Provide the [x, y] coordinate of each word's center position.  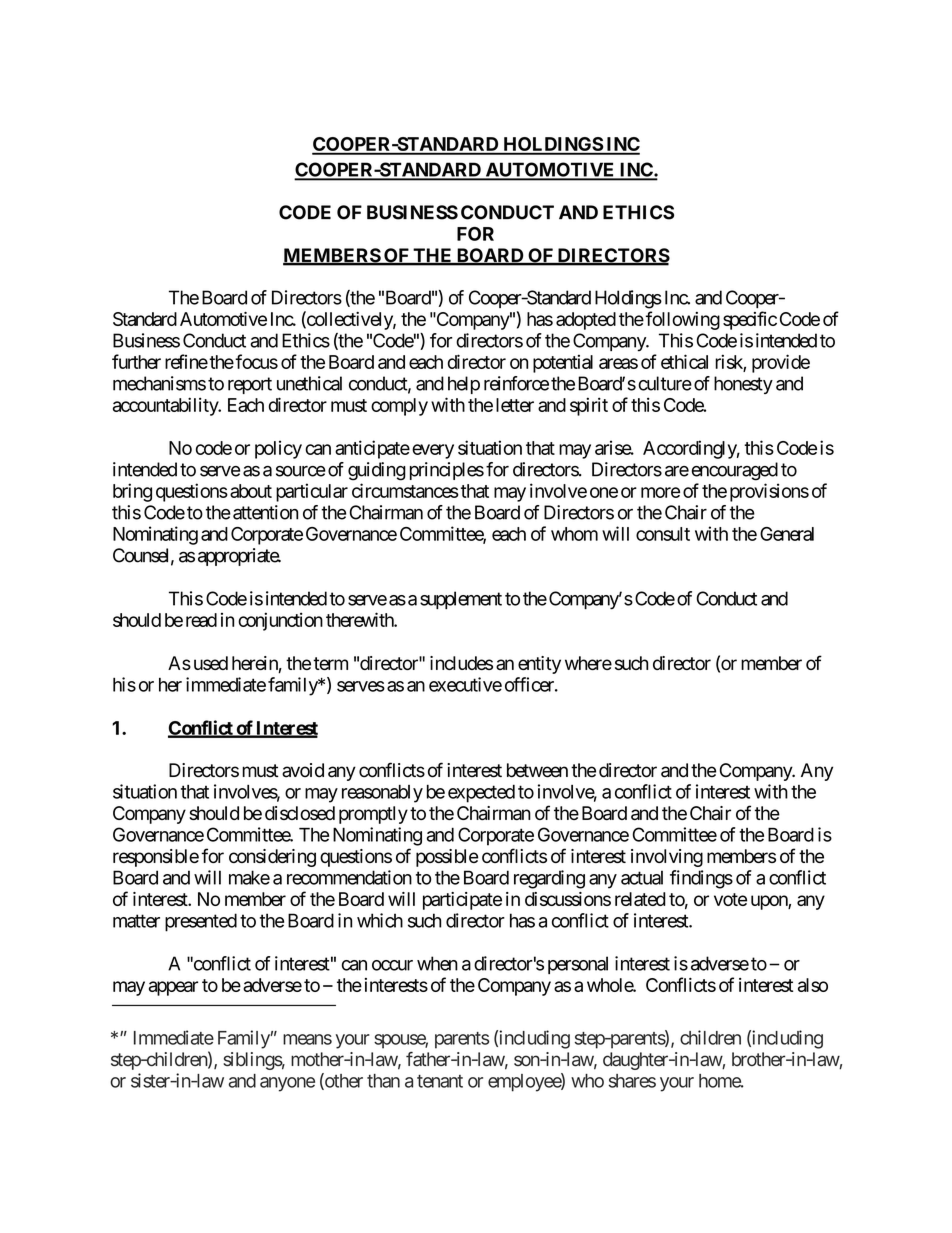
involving [667, 858]
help [464, 385]
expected [481, 794]
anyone [287, 1084]
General [787, 534]
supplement [461, 600]
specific [750, 320]
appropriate [239, 557]
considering [272, 858]
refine [186, 361]
